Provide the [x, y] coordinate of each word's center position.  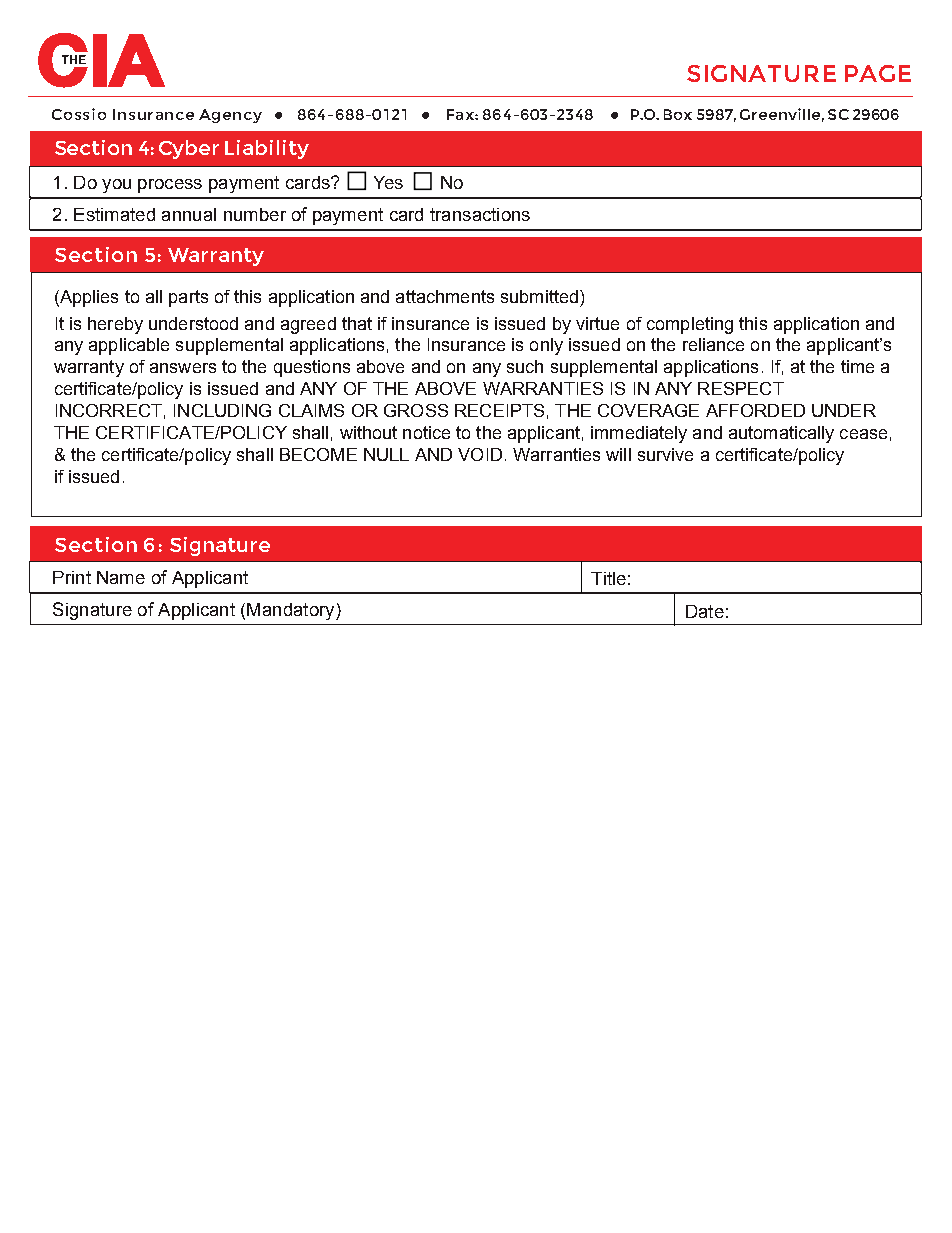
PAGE [878, 73]
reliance [713, 344]
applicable [129, 346]
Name [121, 577]
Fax [461, 114]
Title [608, 578]
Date [705, 611]
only [546, 346]
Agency [230, 116]
